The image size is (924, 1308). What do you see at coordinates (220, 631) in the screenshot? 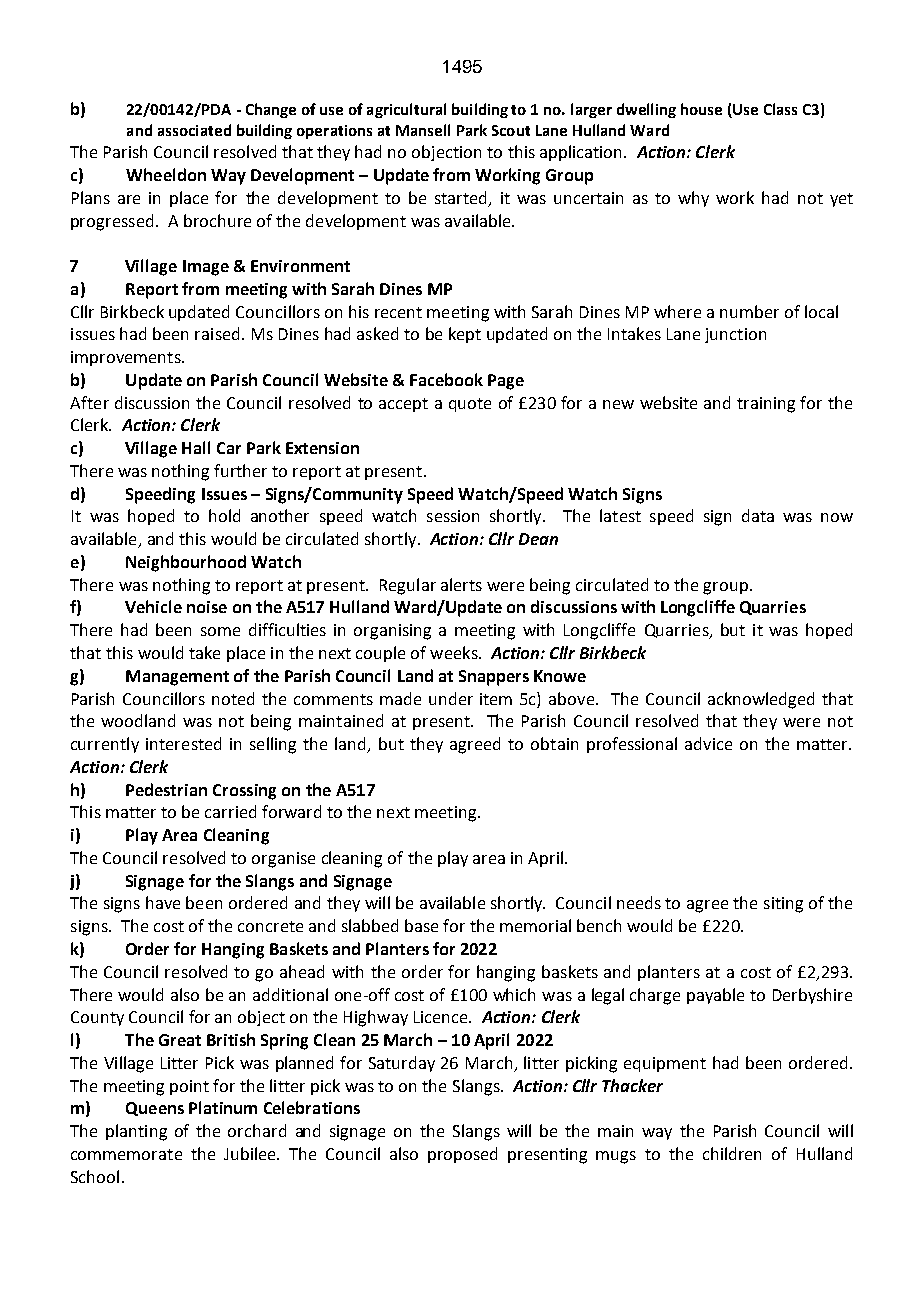
I see `some` at bounding box center [220, 631].
